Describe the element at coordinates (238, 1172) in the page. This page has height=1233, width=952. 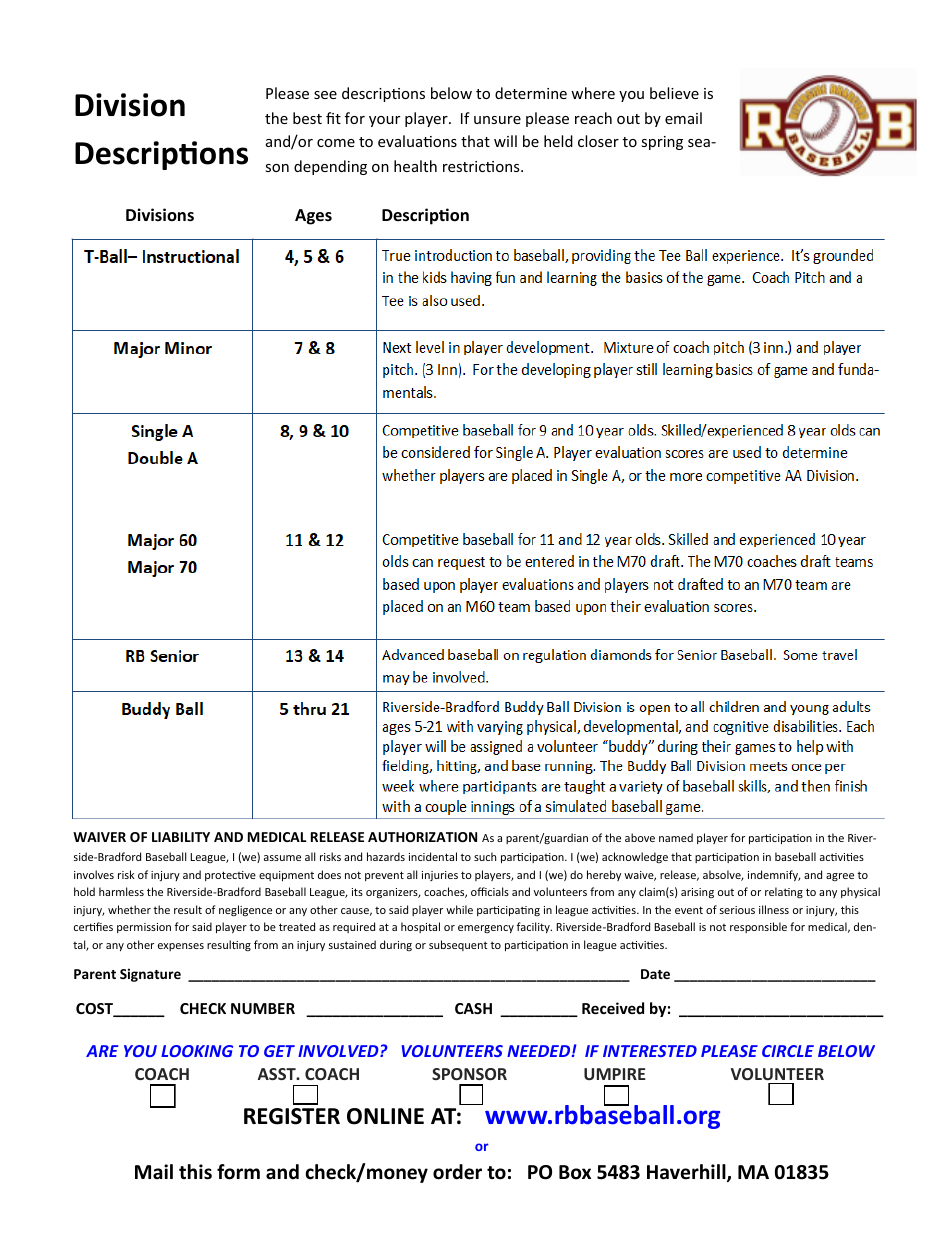
I see `form` at that location.
